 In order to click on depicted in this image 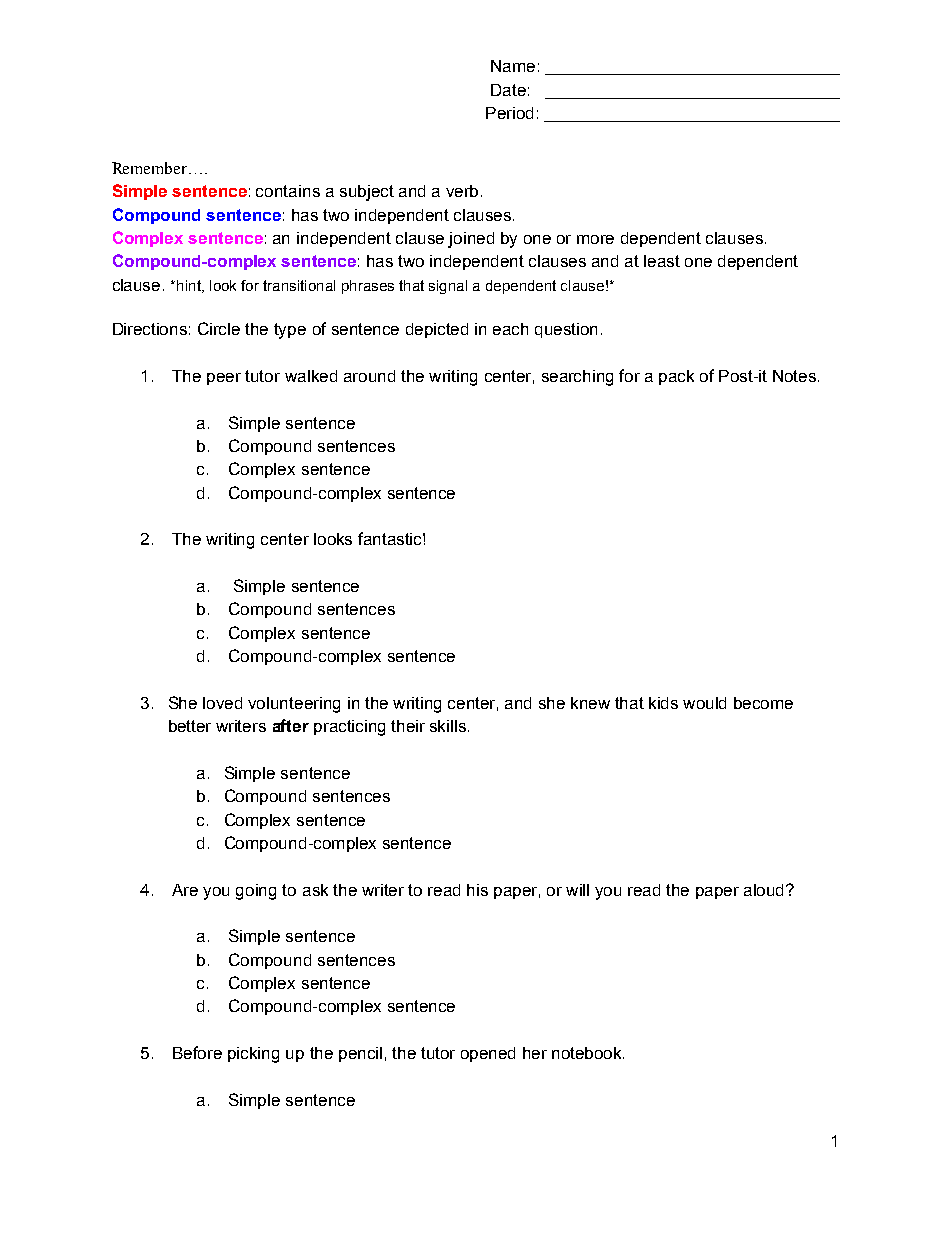, I will do `click(437, 330)`.
